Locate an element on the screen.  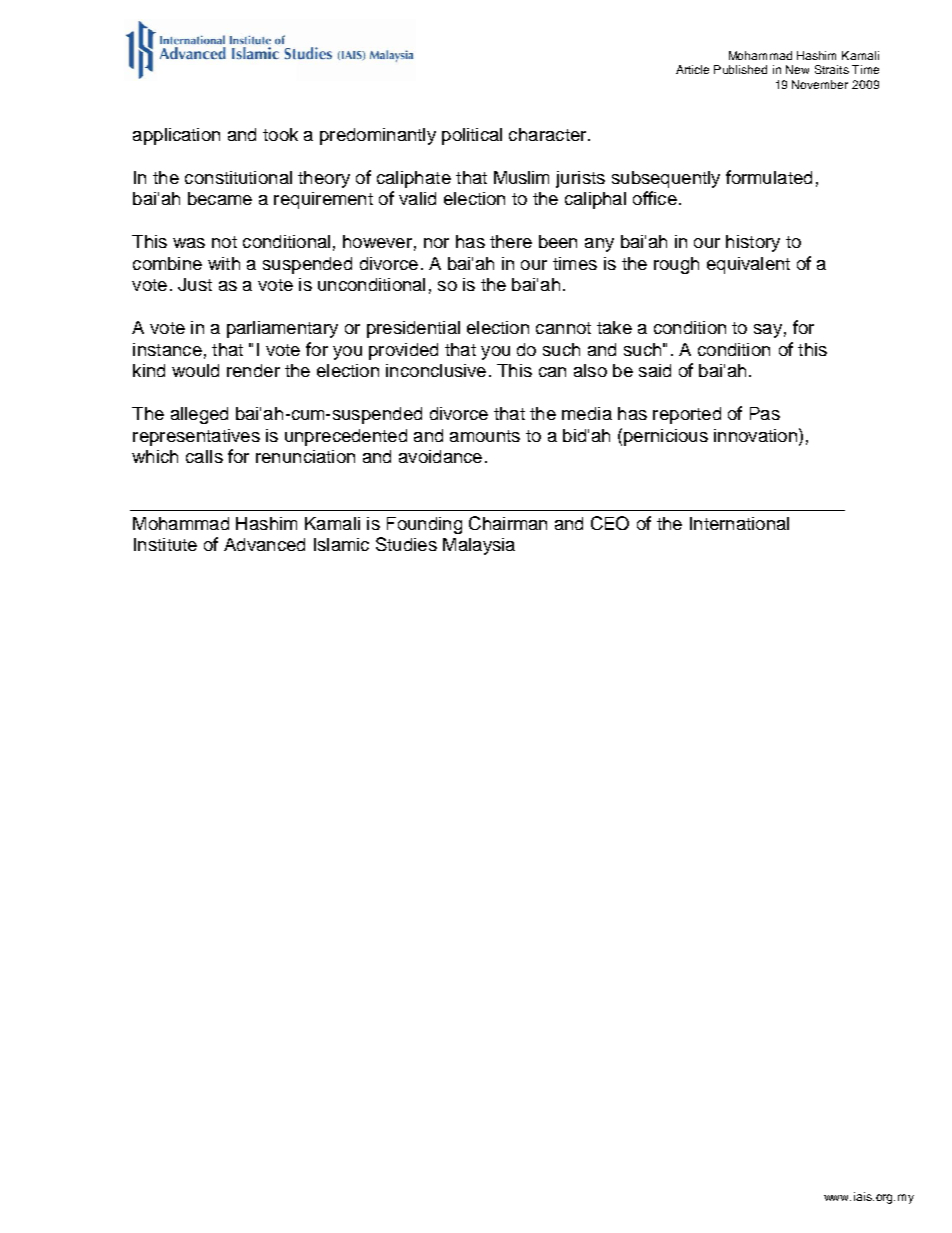
render is located at coordinates (253, 370).
